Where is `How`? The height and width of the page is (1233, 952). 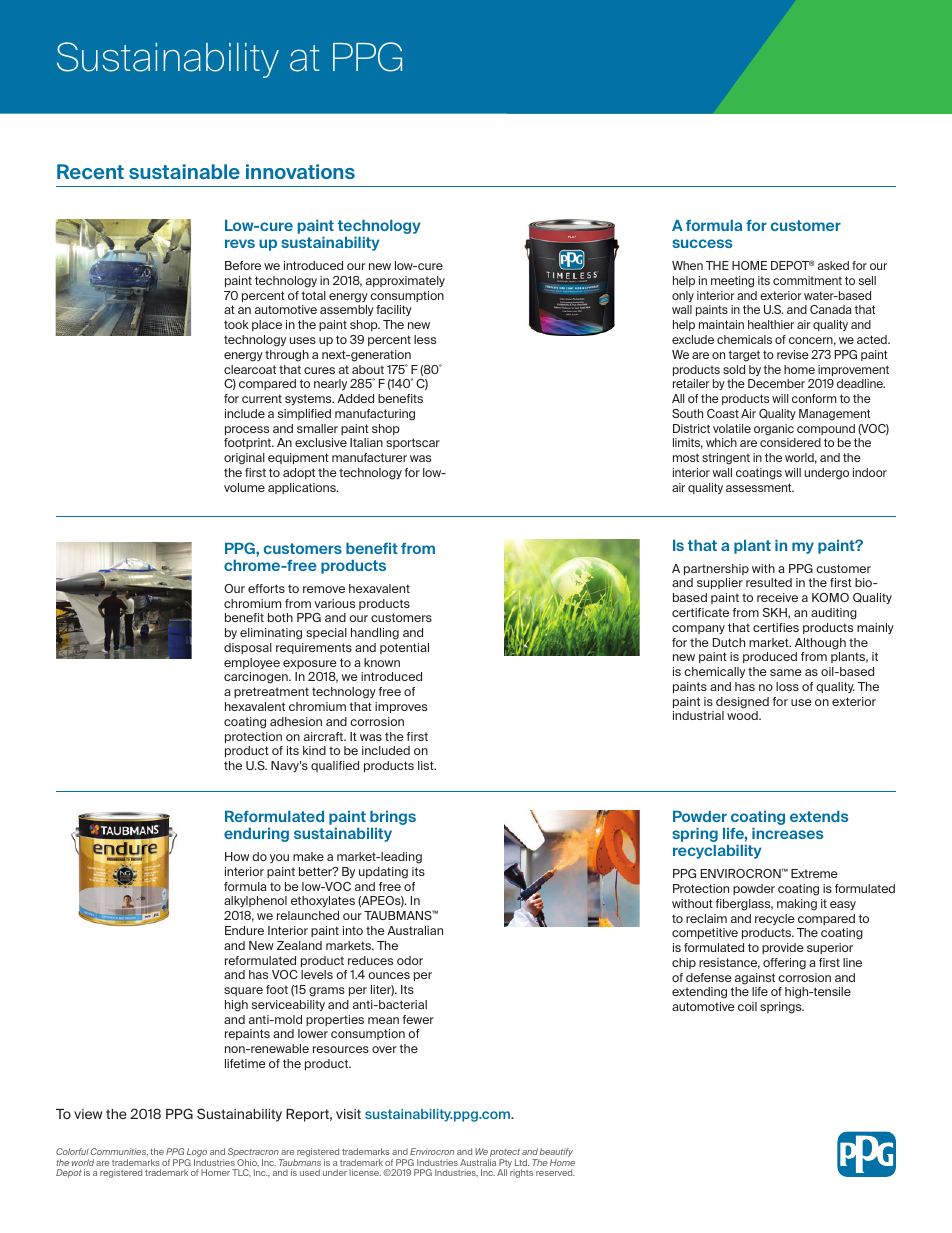 How is located at coordinates (237, 856).
